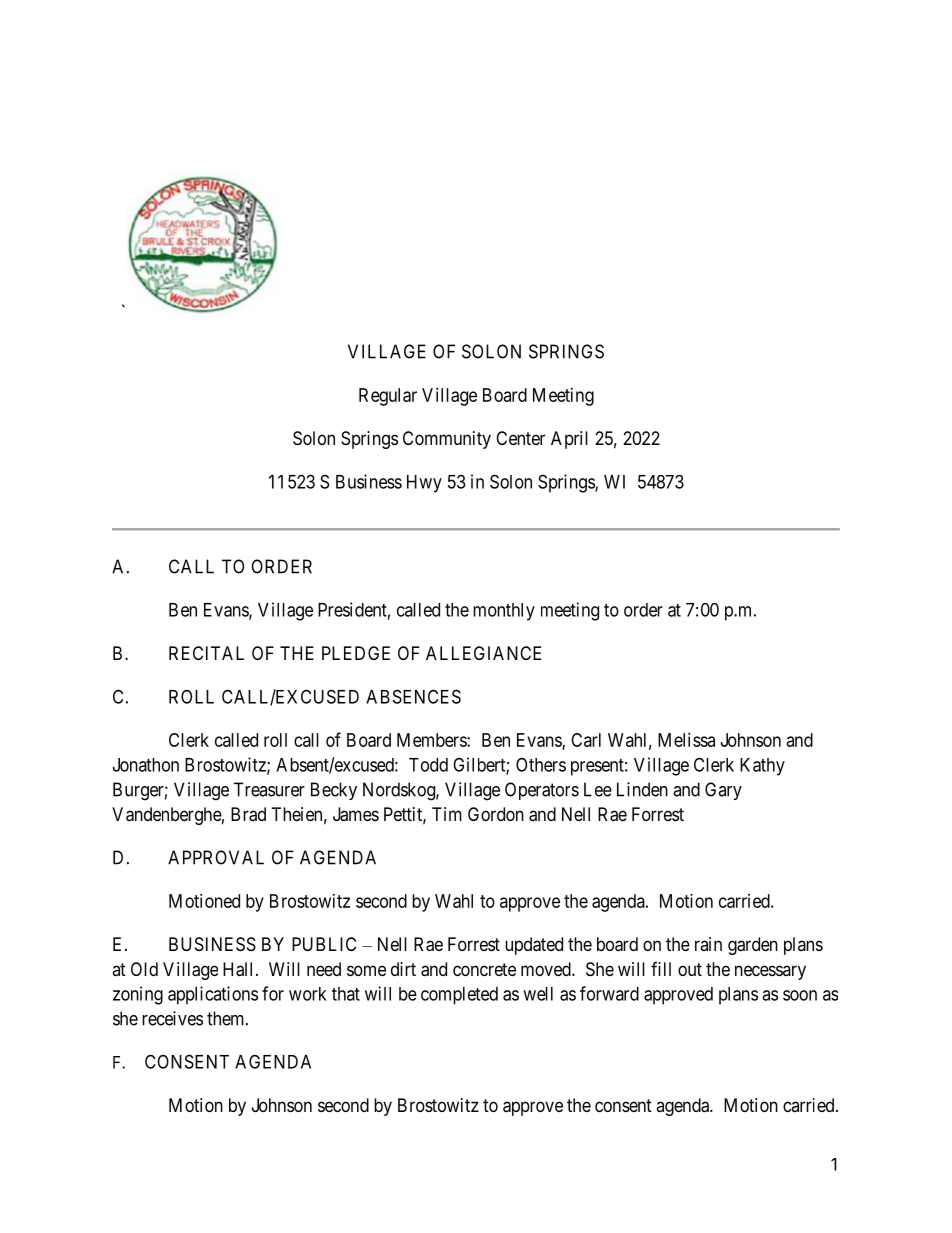 The height and width of the screenshot is (1233, 952). I want to click on Tim, so click(447, 814).
